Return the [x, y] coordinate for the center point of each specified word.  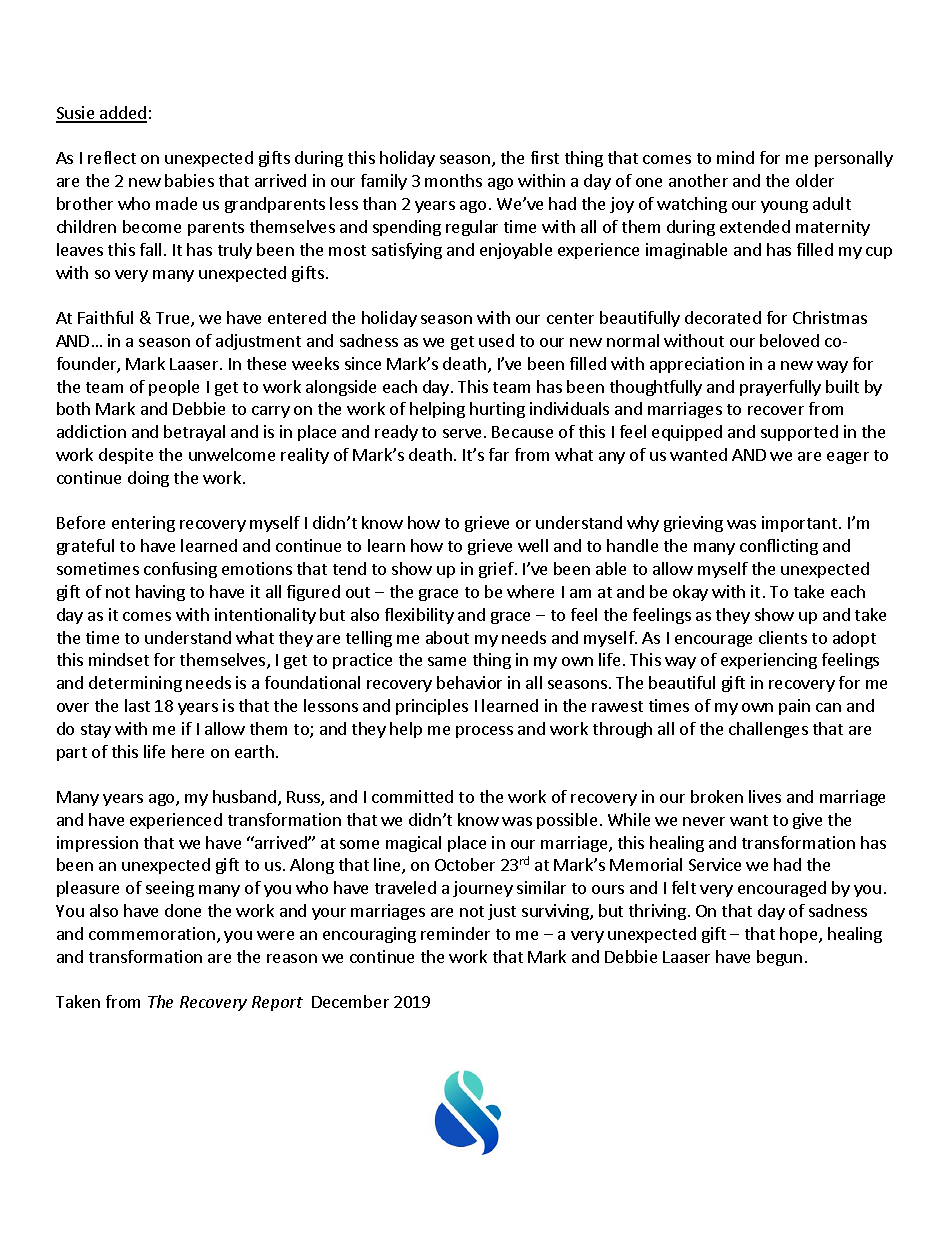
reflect [112, 157]
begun [779, 958]
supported [799, 433]
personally [854, 159]
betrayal [194, 433]
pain [794, 707]
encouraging [369, 935]
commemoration [152, 933]
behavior [469, 682]
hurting [497, 410]
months [453, 180]
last [137, 705]
